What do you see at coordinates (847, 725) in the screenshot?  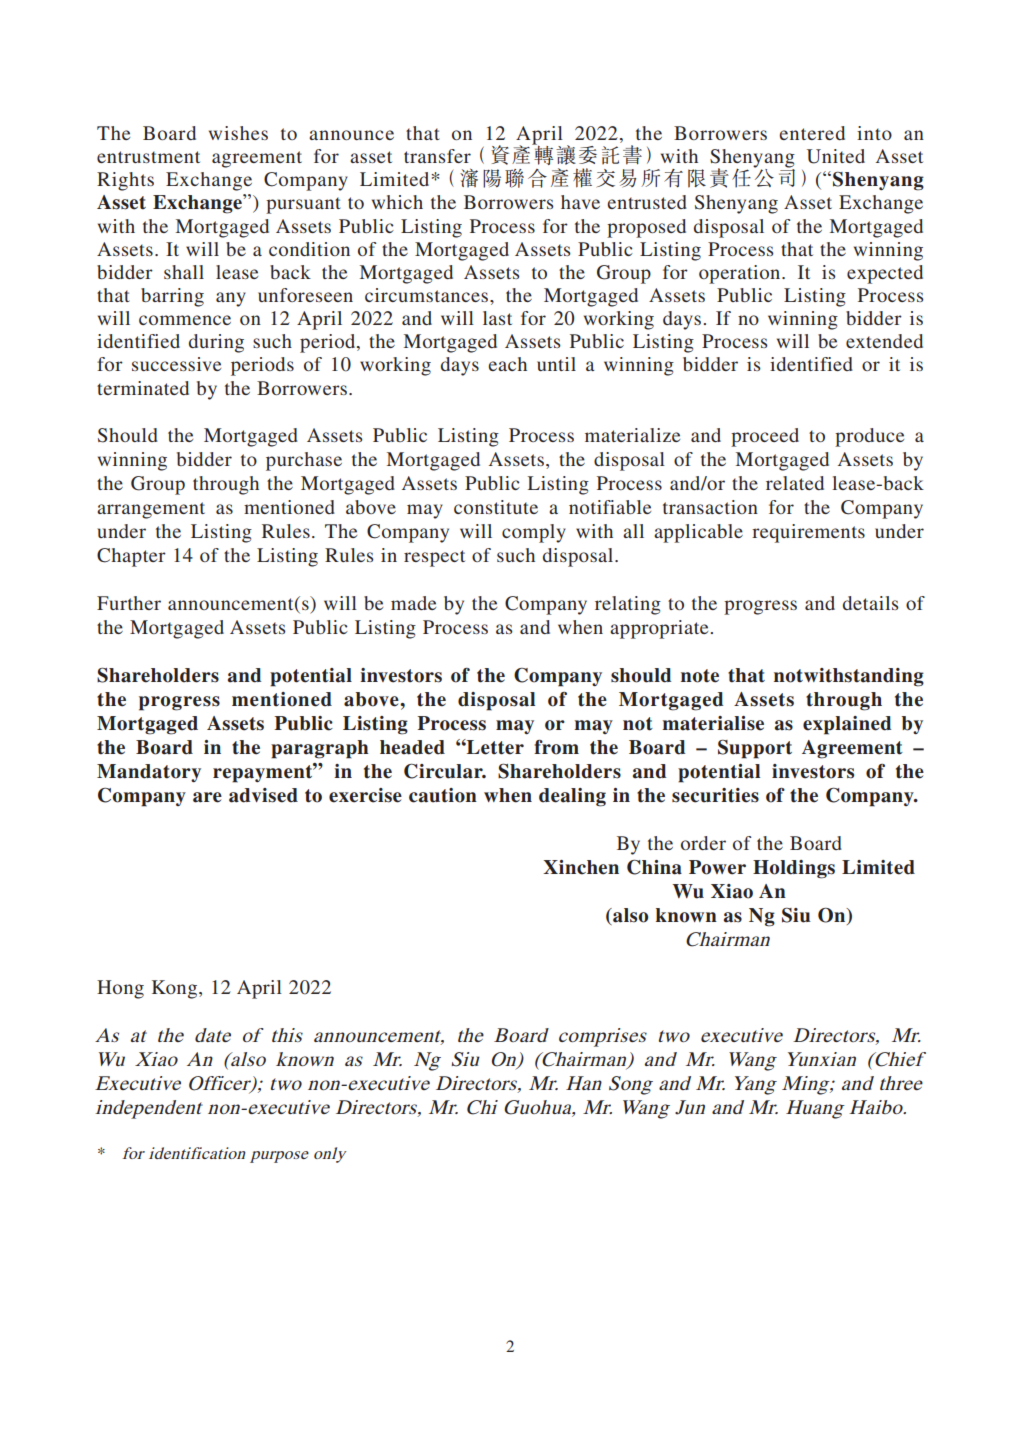 I see `explained` at bounding box center [847, 725].
